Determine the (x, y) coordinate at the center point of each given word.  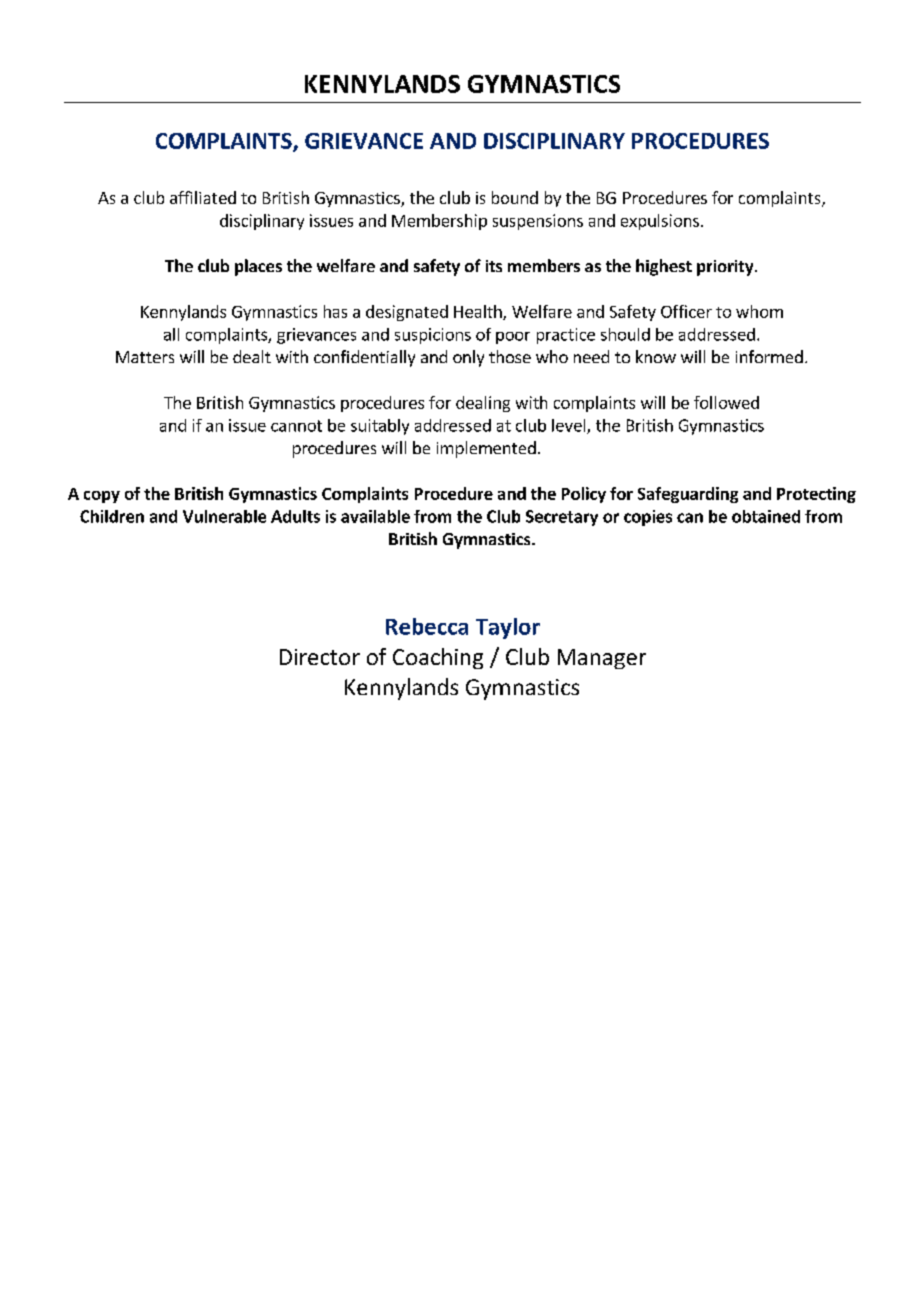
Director (320, 657)
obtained (766, 516)
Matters (145, 357)
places (258, 267)
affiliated (203, 197)
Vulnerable (224, 516)
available (375, 516)
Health (479, 312)
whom (759, 311)
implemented (486, 449)
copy (102, 497)
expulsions (660, 222)
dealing (483, 404)
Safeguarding (688, 495)
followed (726, 402)
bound (515, 197)
